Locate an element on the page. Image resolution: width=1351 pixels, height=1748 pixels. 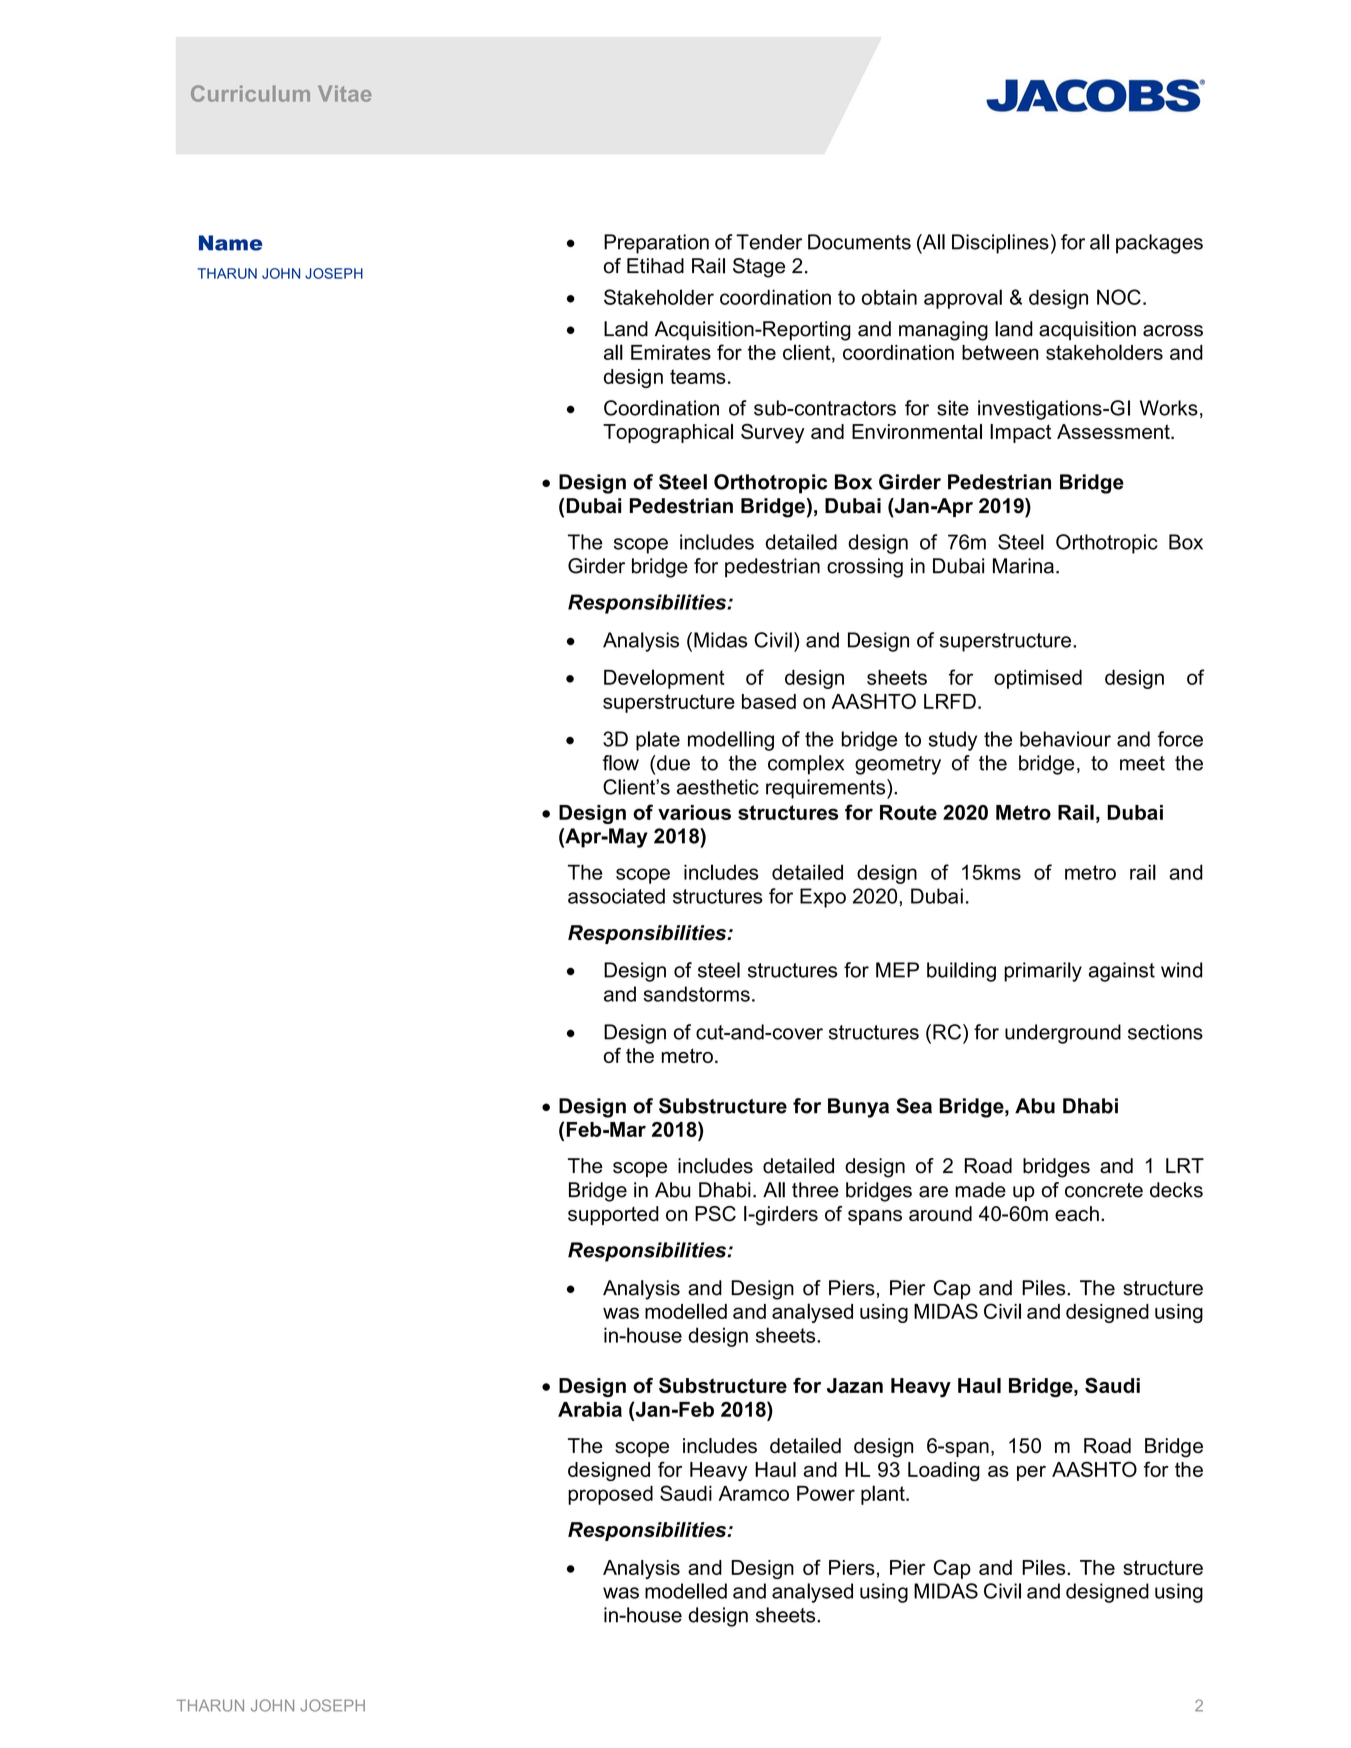
Disciplines is located at coordinates (1000, 244).
